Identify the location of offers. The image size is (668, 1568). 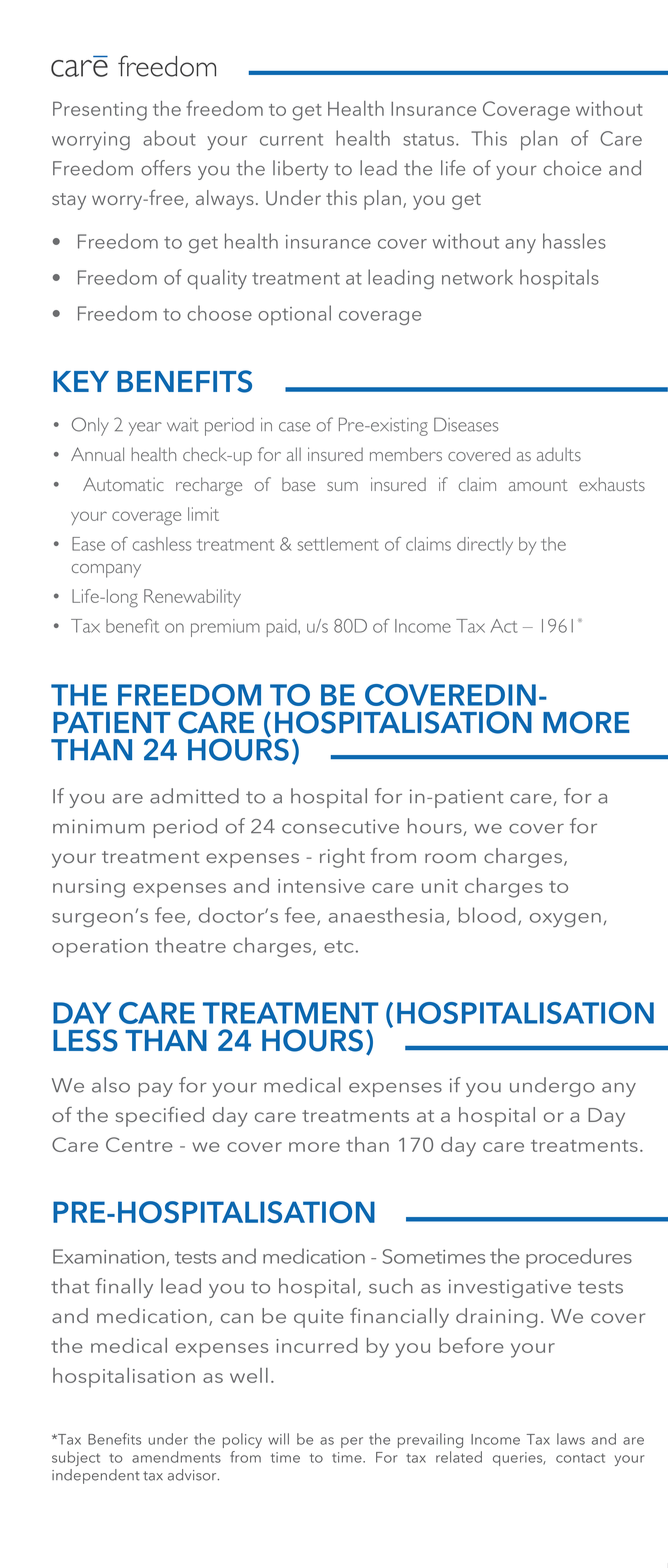
(166, 168).
